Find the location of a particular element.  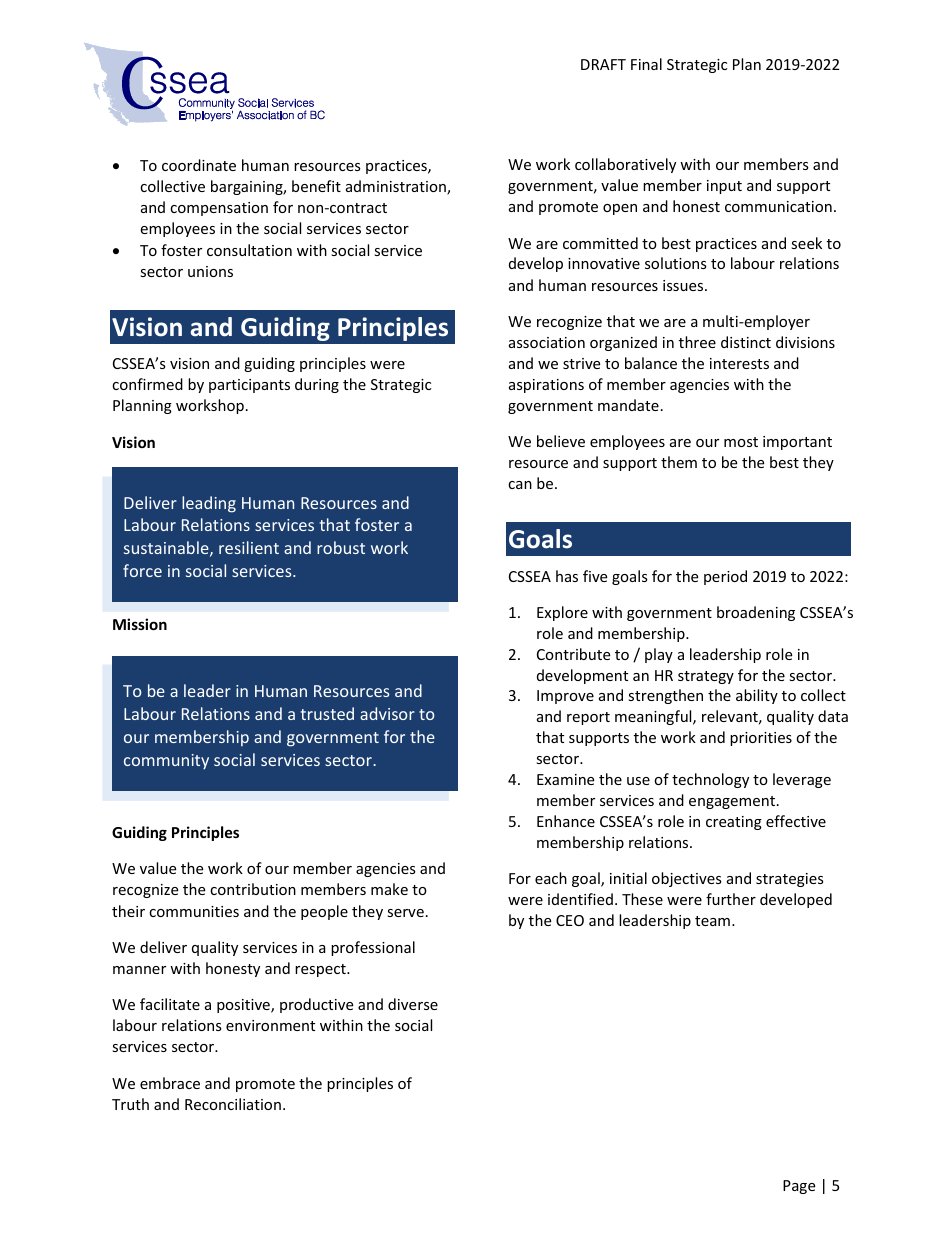

coordinate is located at coordinates (199, 165).
